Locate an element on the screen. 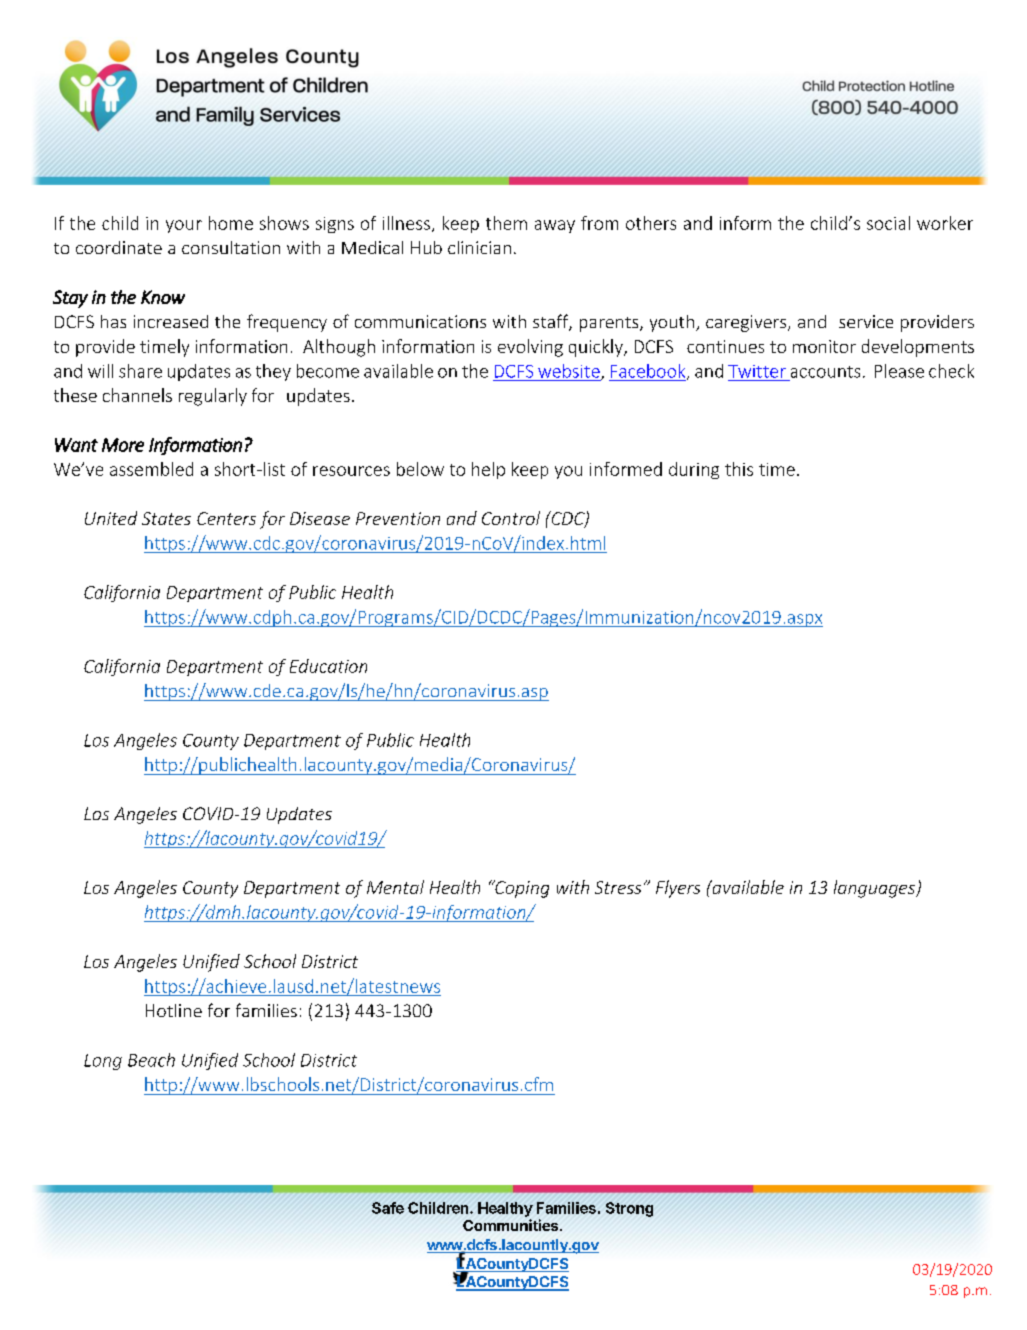 This screenshot has width=1027, height=1330. social is located at coordinates (888, 223).
